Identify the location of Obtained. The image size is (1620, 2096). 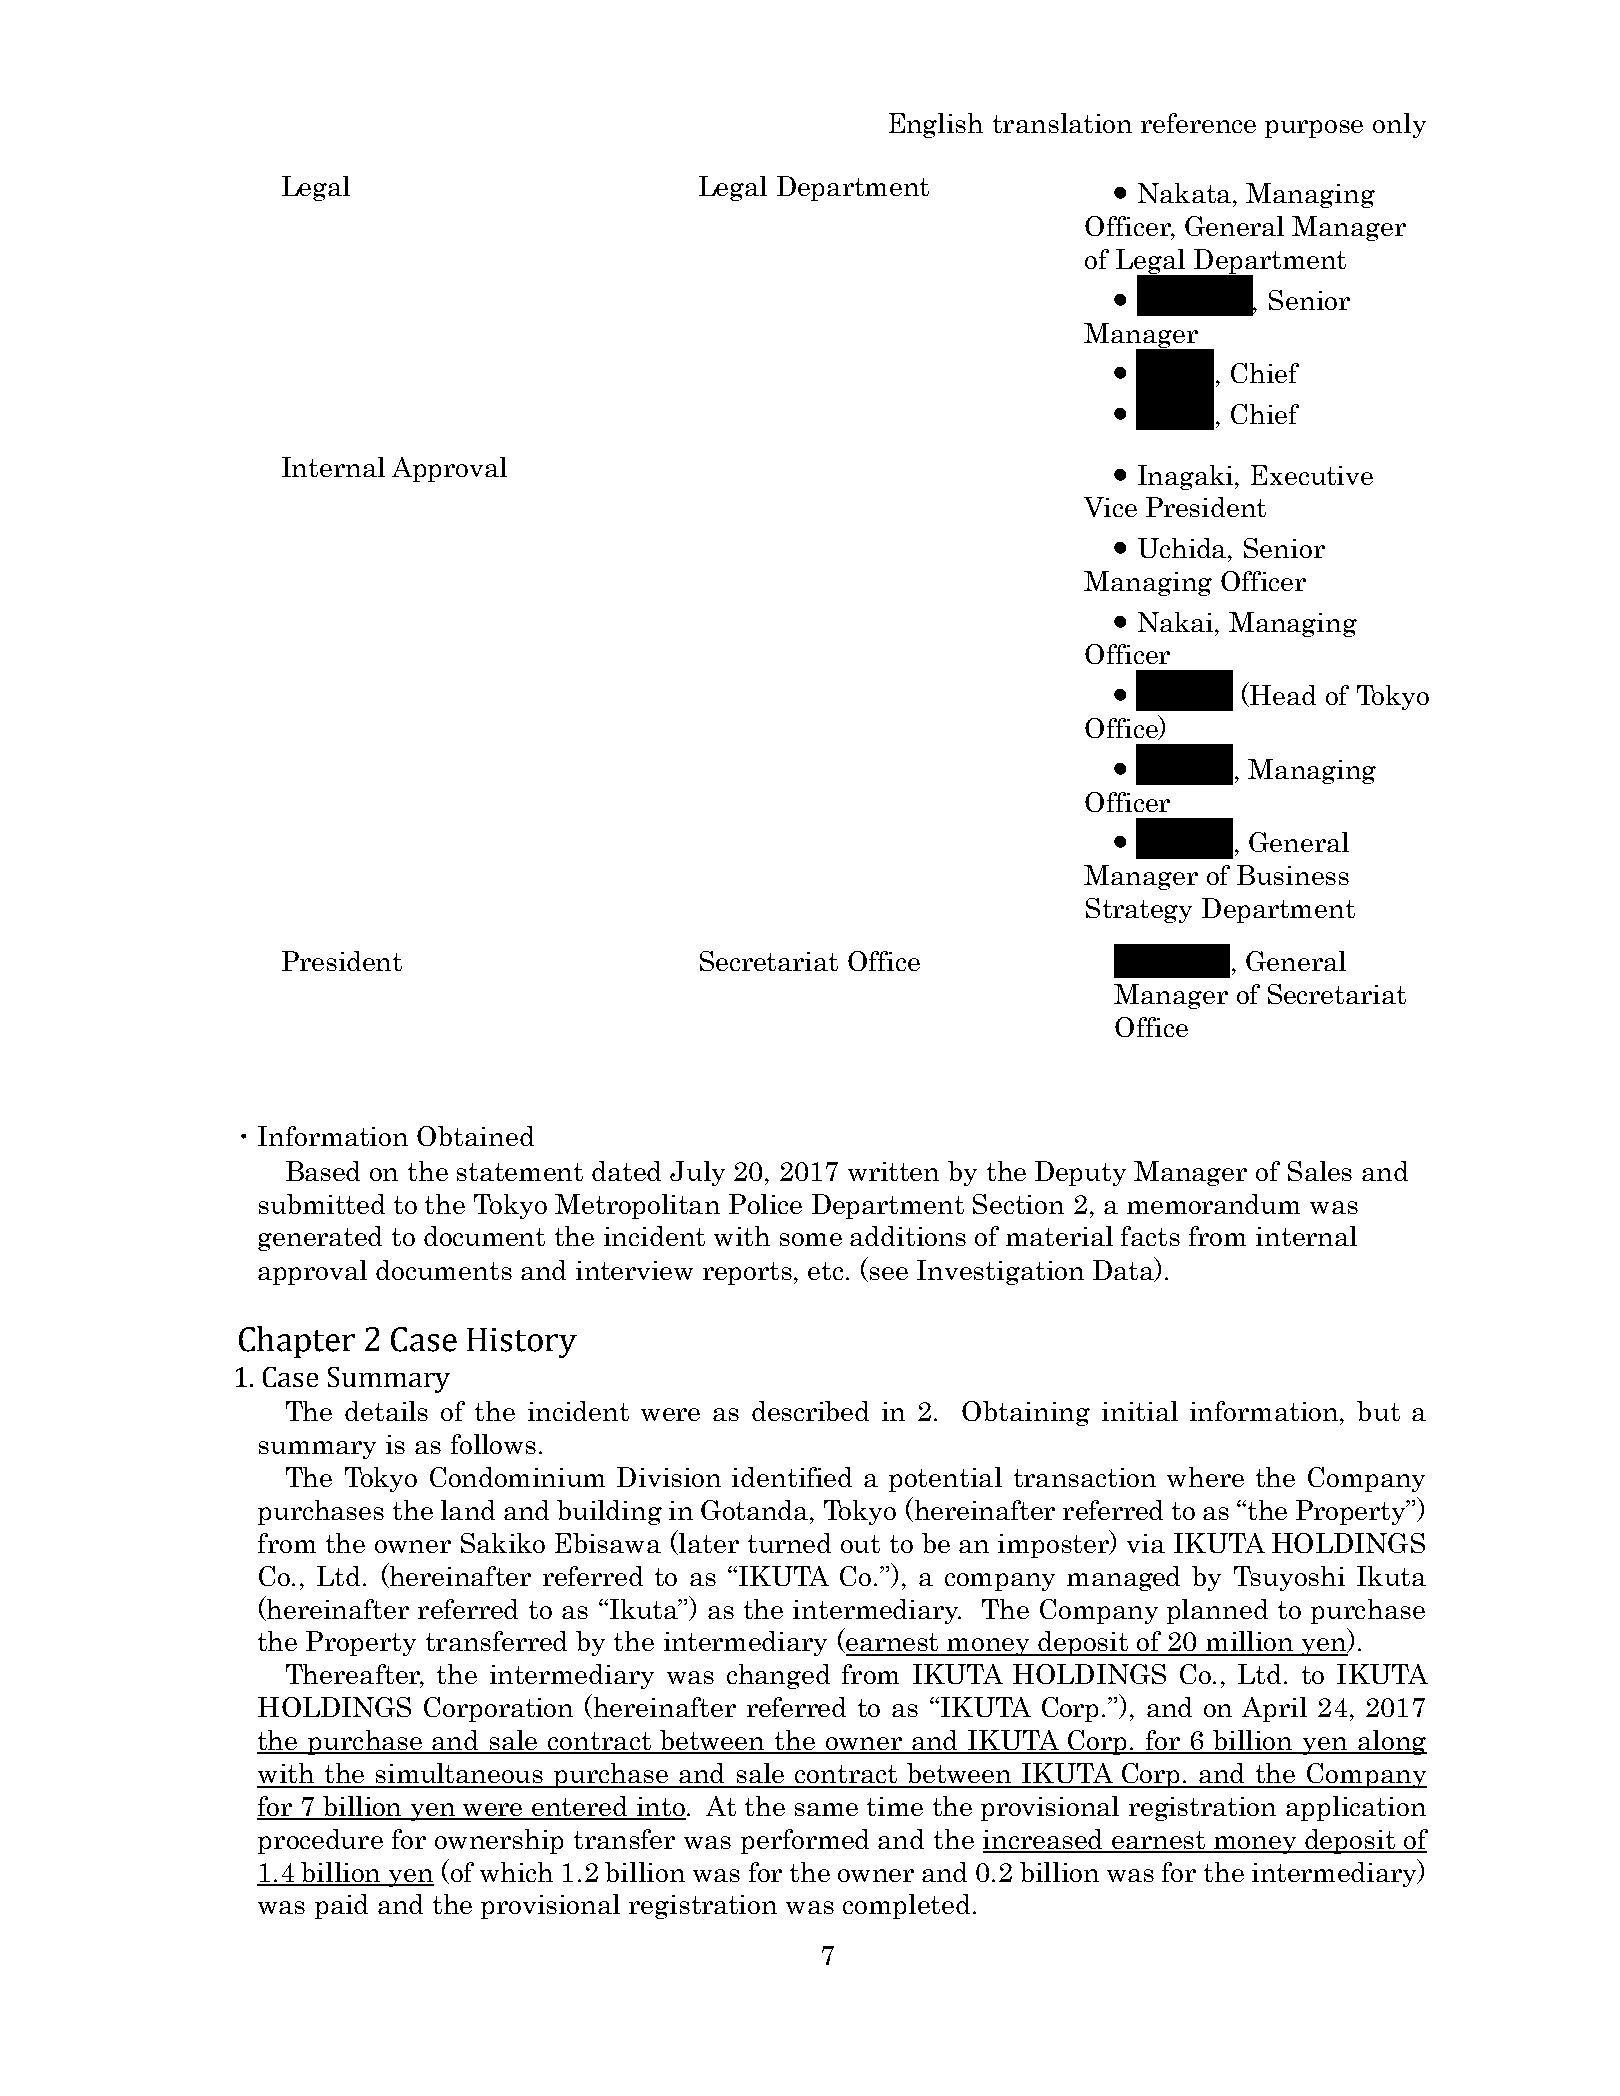
(475, 1136).
